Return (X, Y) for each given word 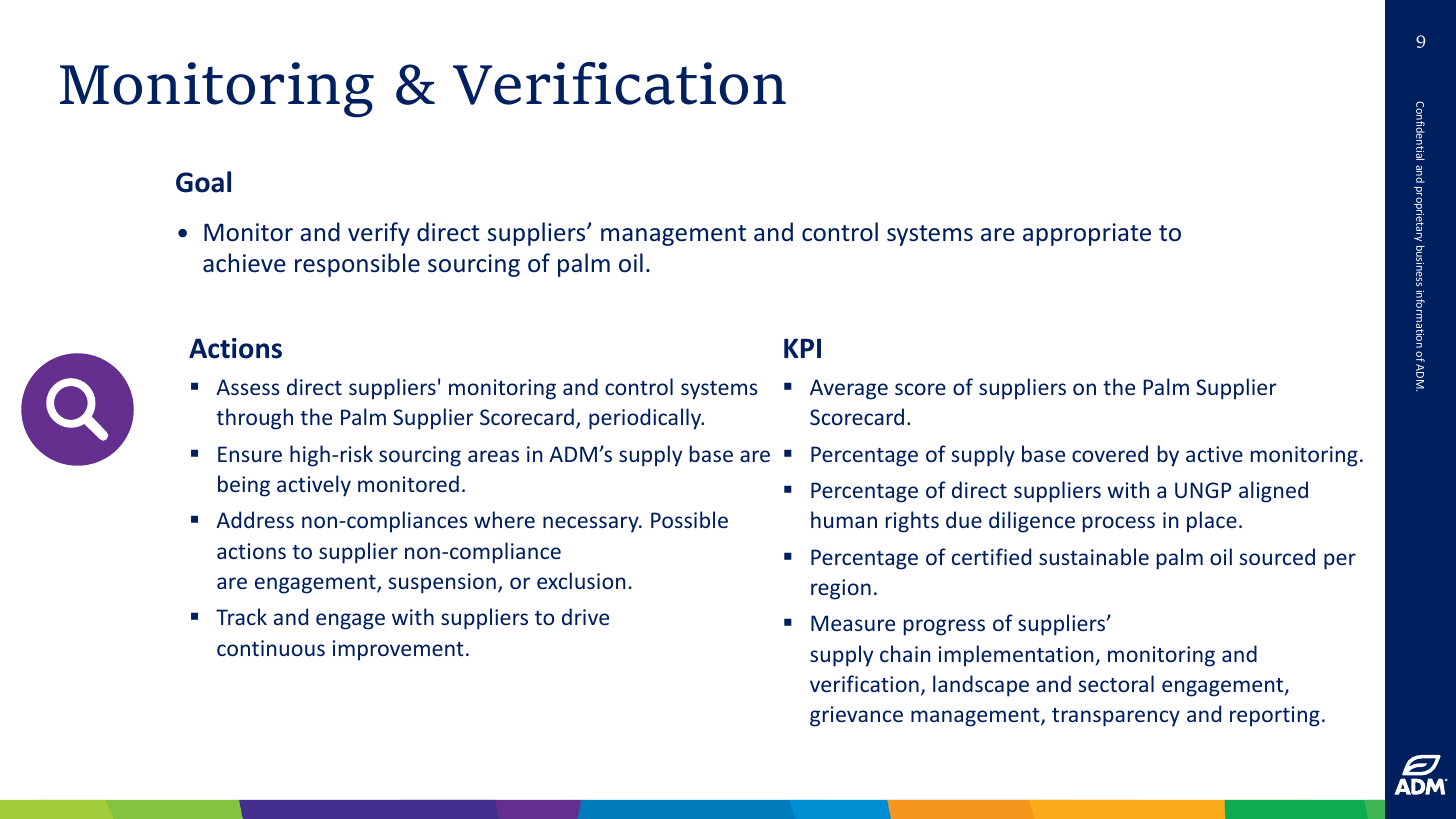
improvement (398, 650)
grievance (856, 716)
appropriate (1087, 234)
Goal (203, 182)
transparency (1116, 717)
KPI (802, 348)
